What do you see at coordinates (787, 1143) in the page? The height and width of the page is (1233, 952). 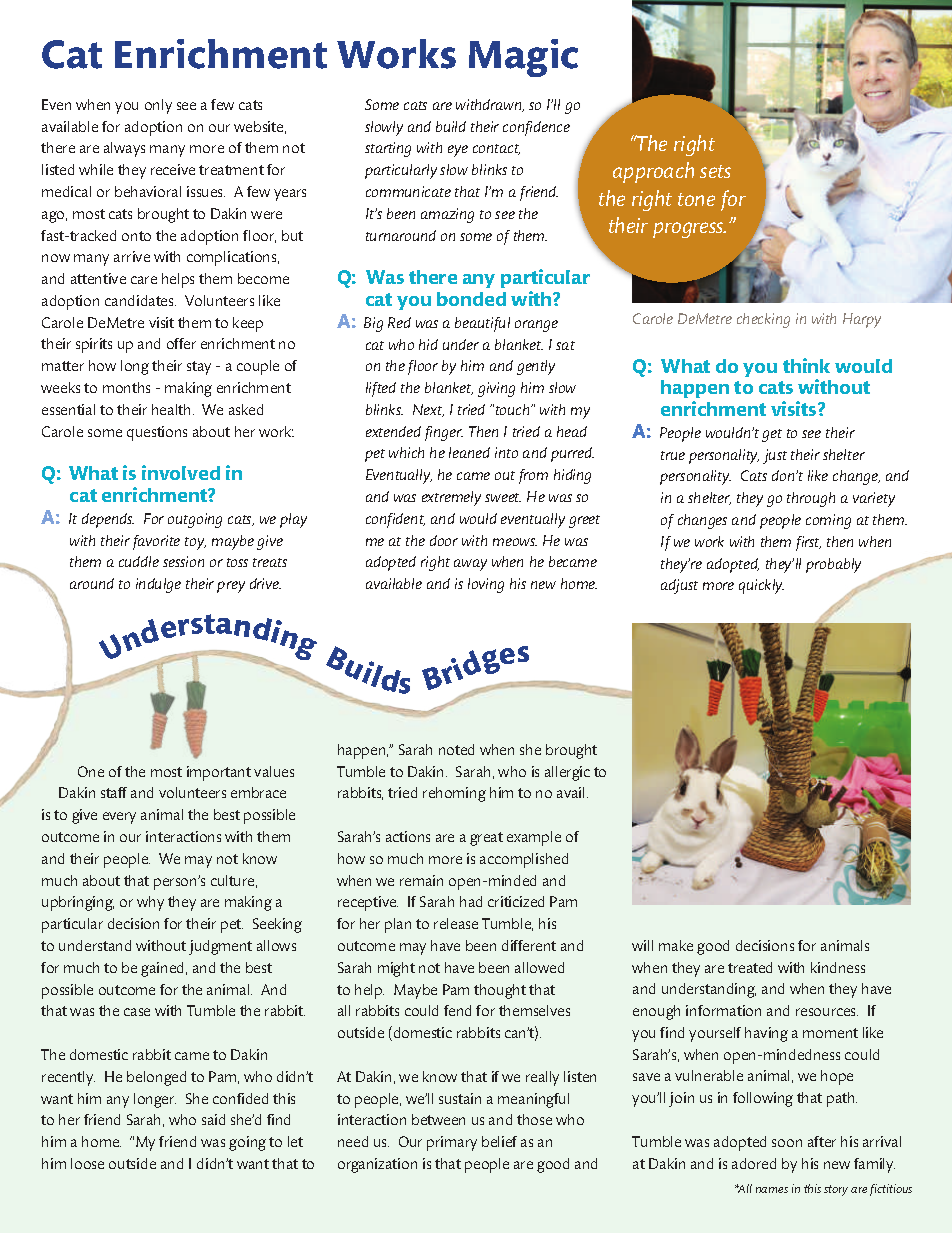 I see `soon` at bounding box center [787, 1143].
